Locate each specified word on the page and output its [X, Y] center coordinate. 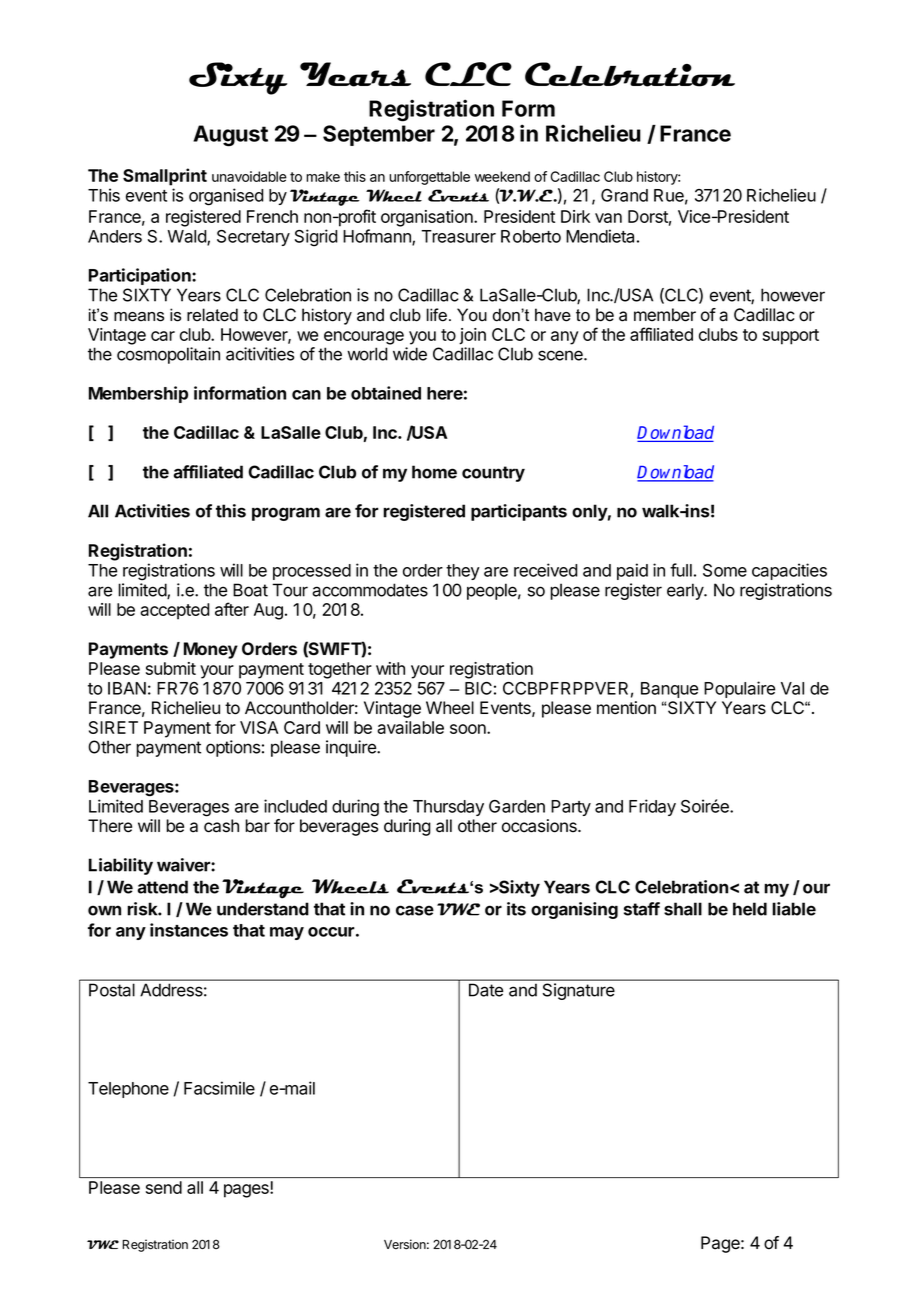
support [791, 337]
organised [226, 197]
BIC [478, 688]
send [164, 1187]
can [306, 395]
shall [683, 909]
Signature [579, 991]
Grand [624, 195]
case [415, 910]
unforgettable [429, 178]
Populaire [739, 689]
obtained [386, 393]
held [750, 909]
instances [189, 930]
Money [211, 650]
